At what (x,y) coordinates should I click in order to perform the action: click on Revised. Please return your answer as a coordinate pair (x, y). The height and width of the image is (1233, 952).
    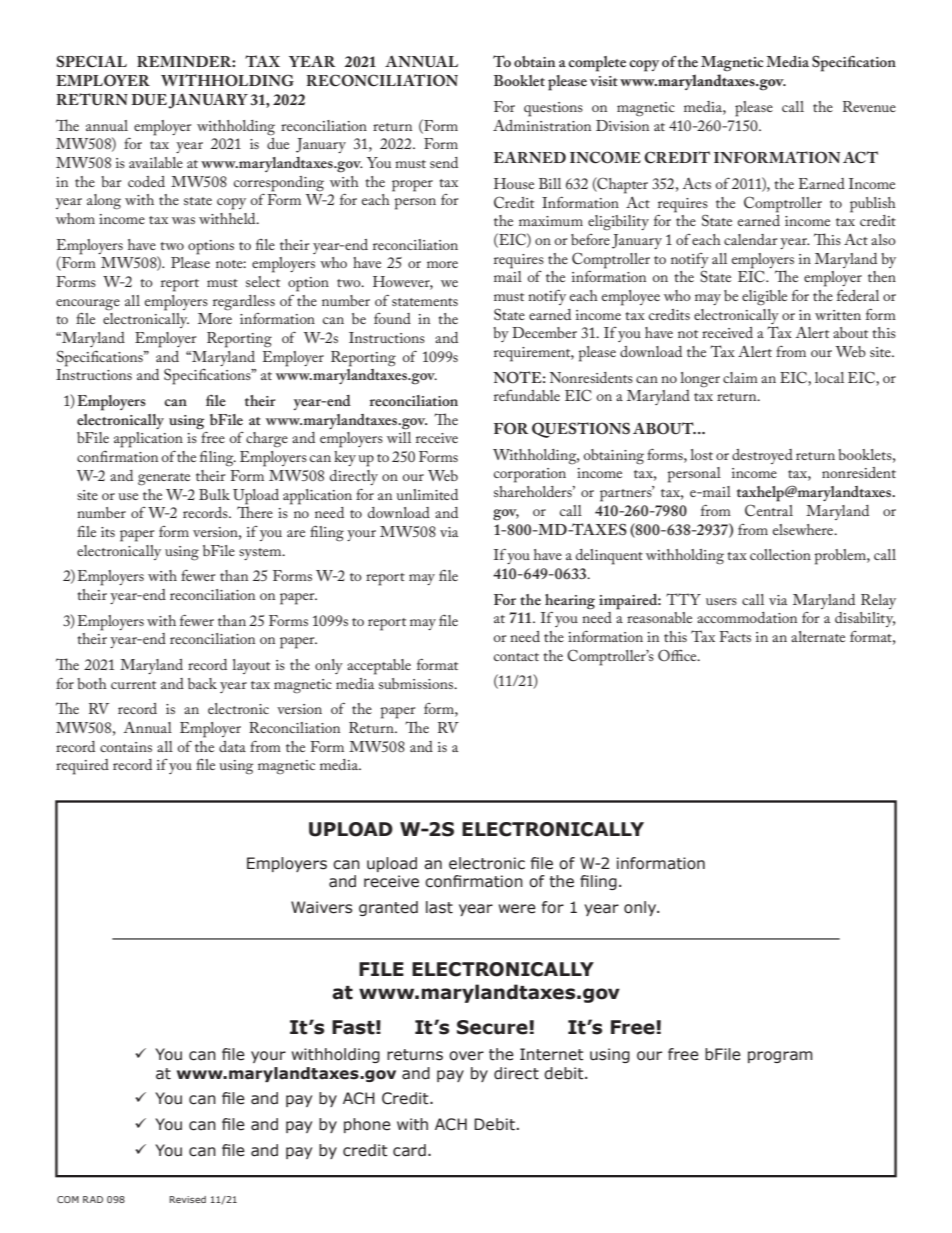
    Looking at the image, I should click on (188, 1199).
